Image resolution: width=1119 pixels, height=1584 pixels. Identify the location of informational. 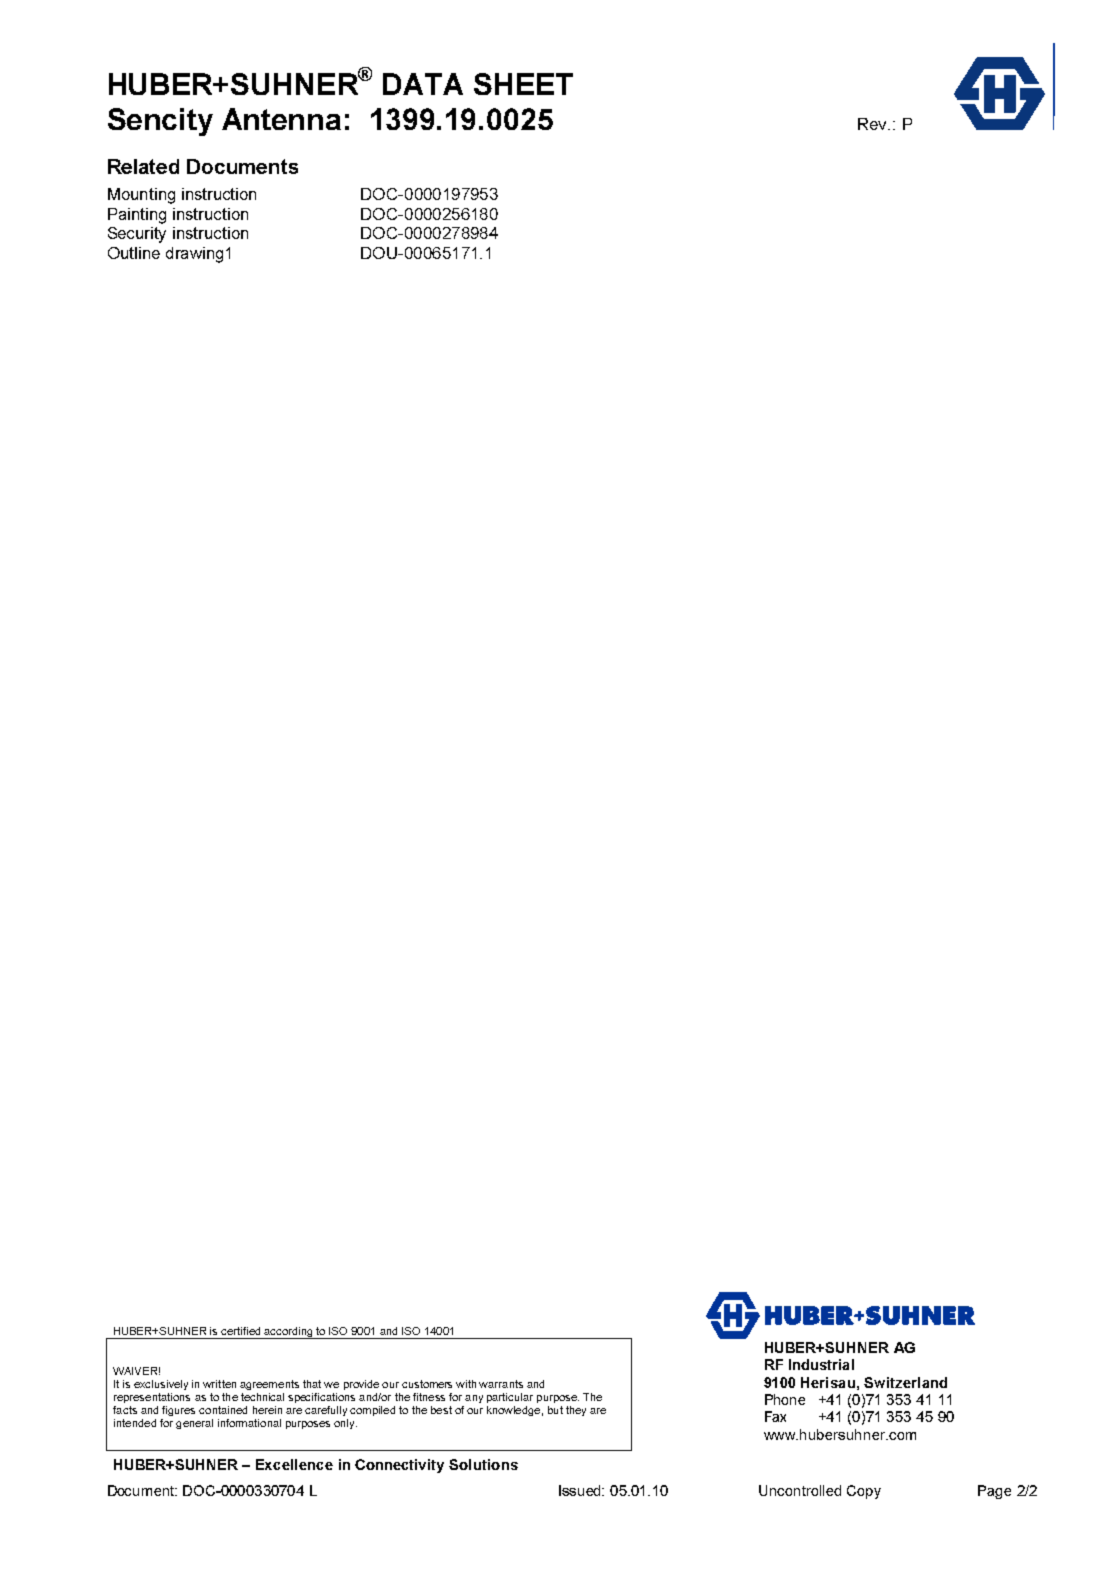
(249, 1423).
